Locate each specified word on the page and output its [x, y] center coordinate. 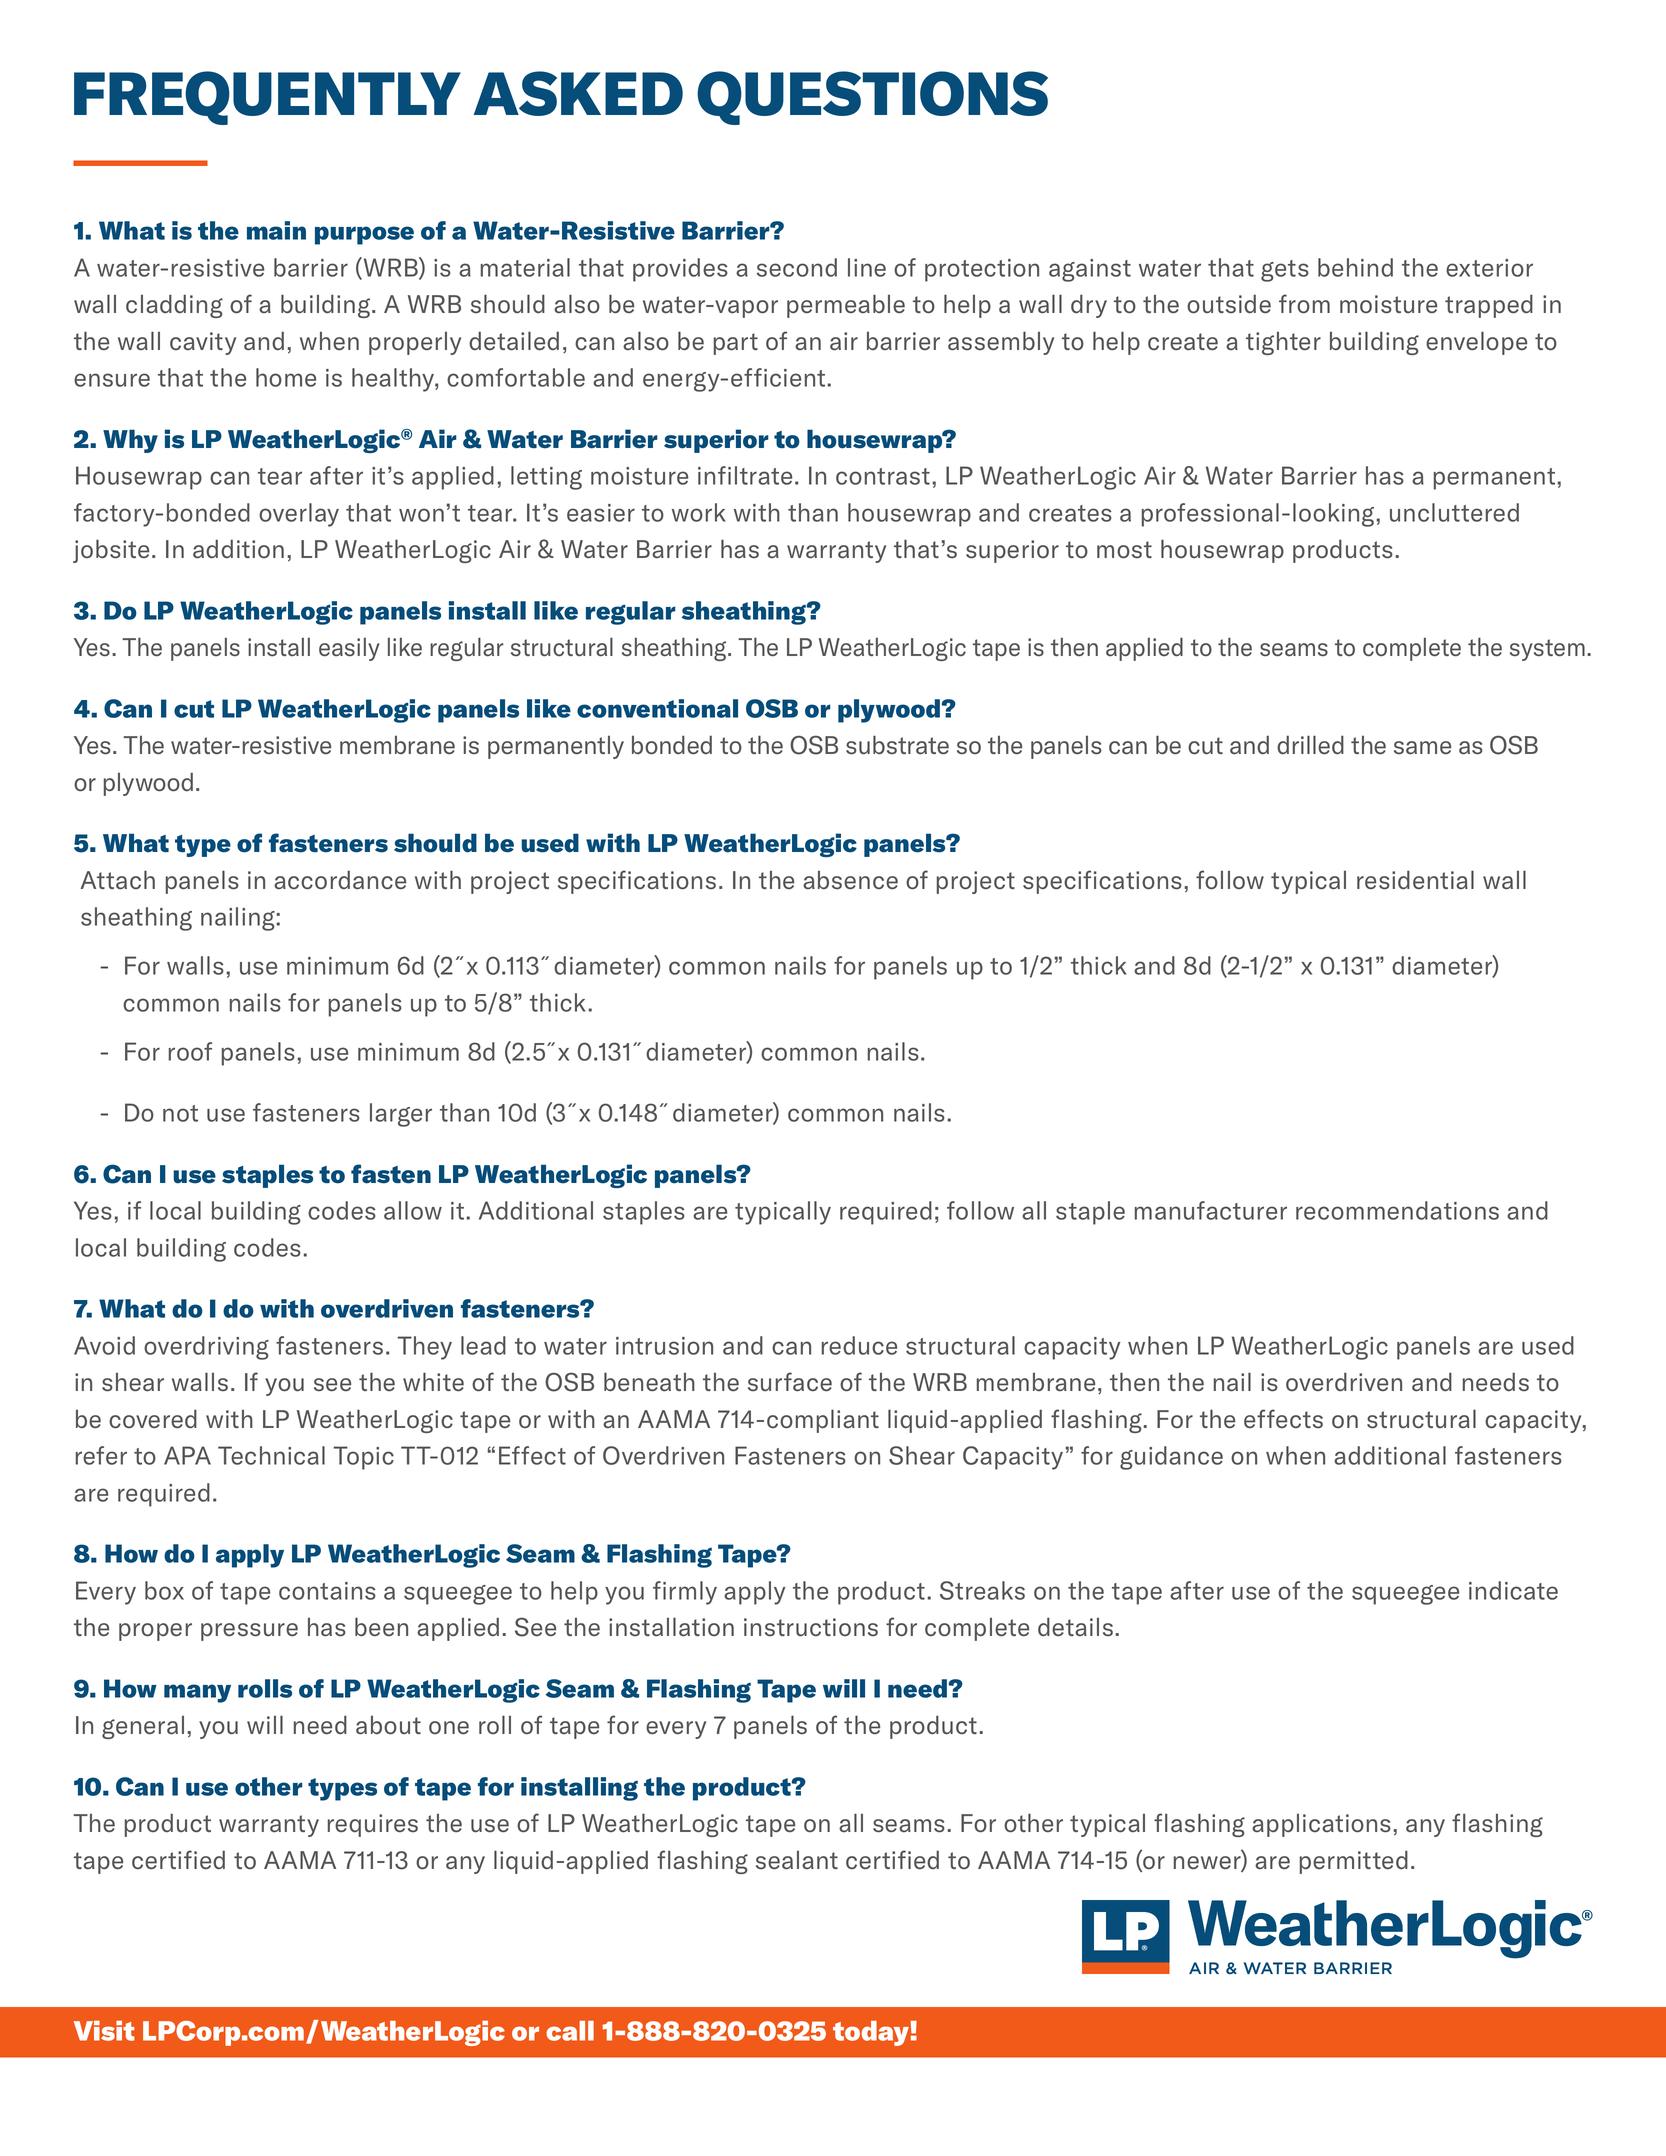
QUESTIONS [872, 98]
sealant [797, 1860]
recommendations [1397, 1210]
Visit [104, 2030]
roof [190, 1051]
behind [1355, 267]
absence [850, 880]
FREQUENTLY [267, 98]
